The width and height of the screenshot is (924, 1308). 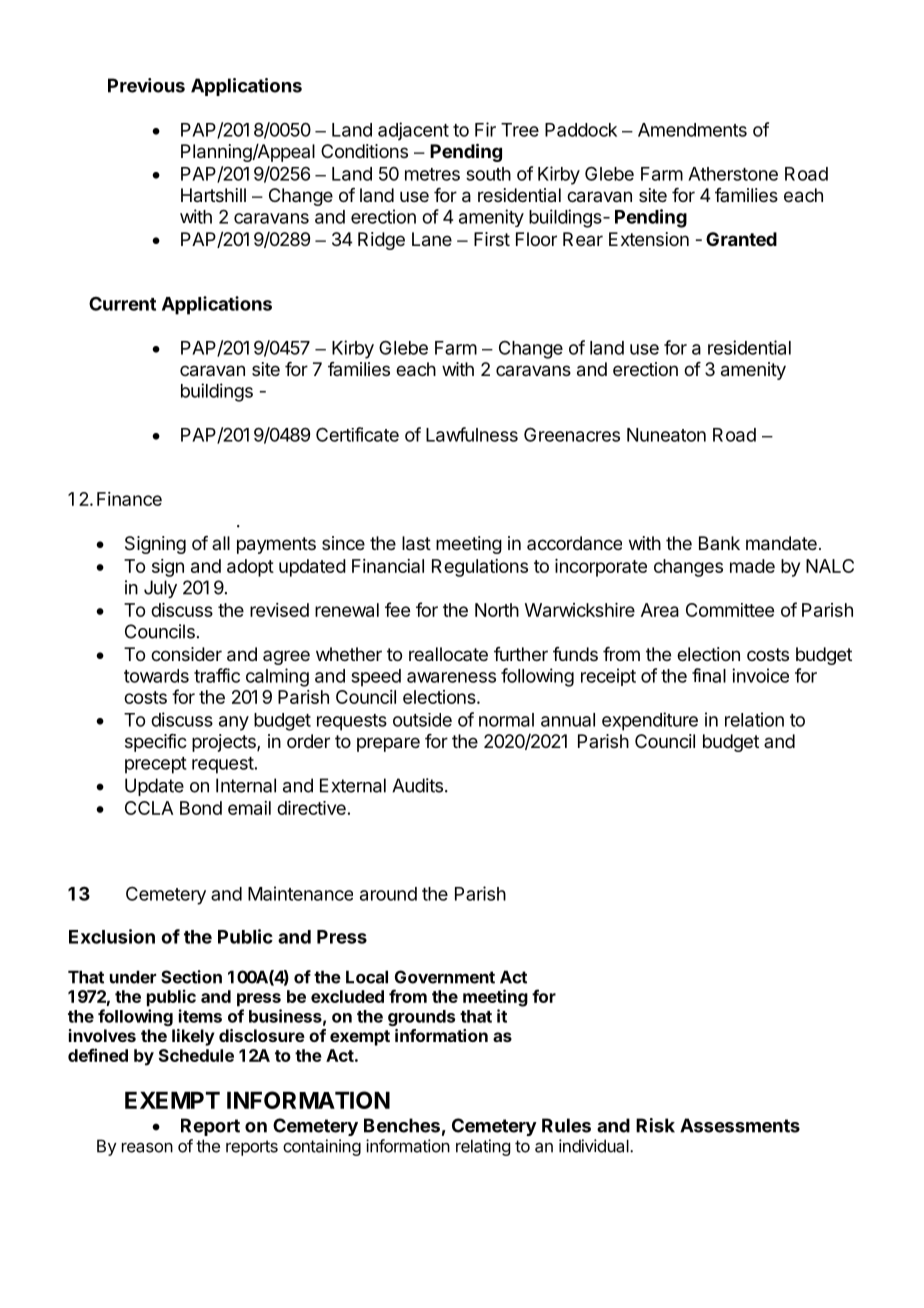 What do you see at coordinates (650, 721) in the screenshot?
I see `expenditure` at bounding box center [650, 721].
